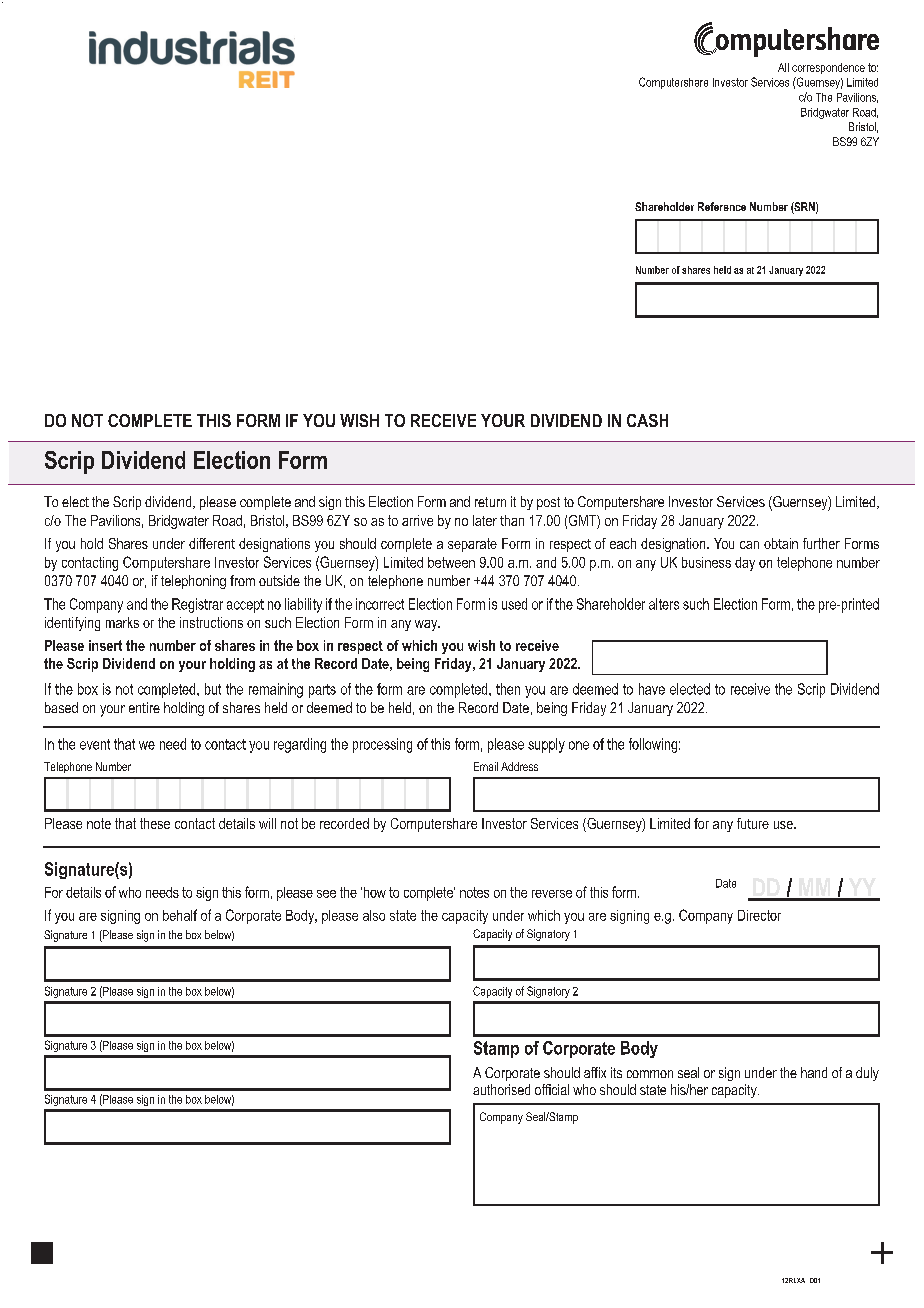 The image size is (924, 1308). What do you see at coordinates (783, 67) in the screenshot?
I see `All` at bounding box center [783, 67].
